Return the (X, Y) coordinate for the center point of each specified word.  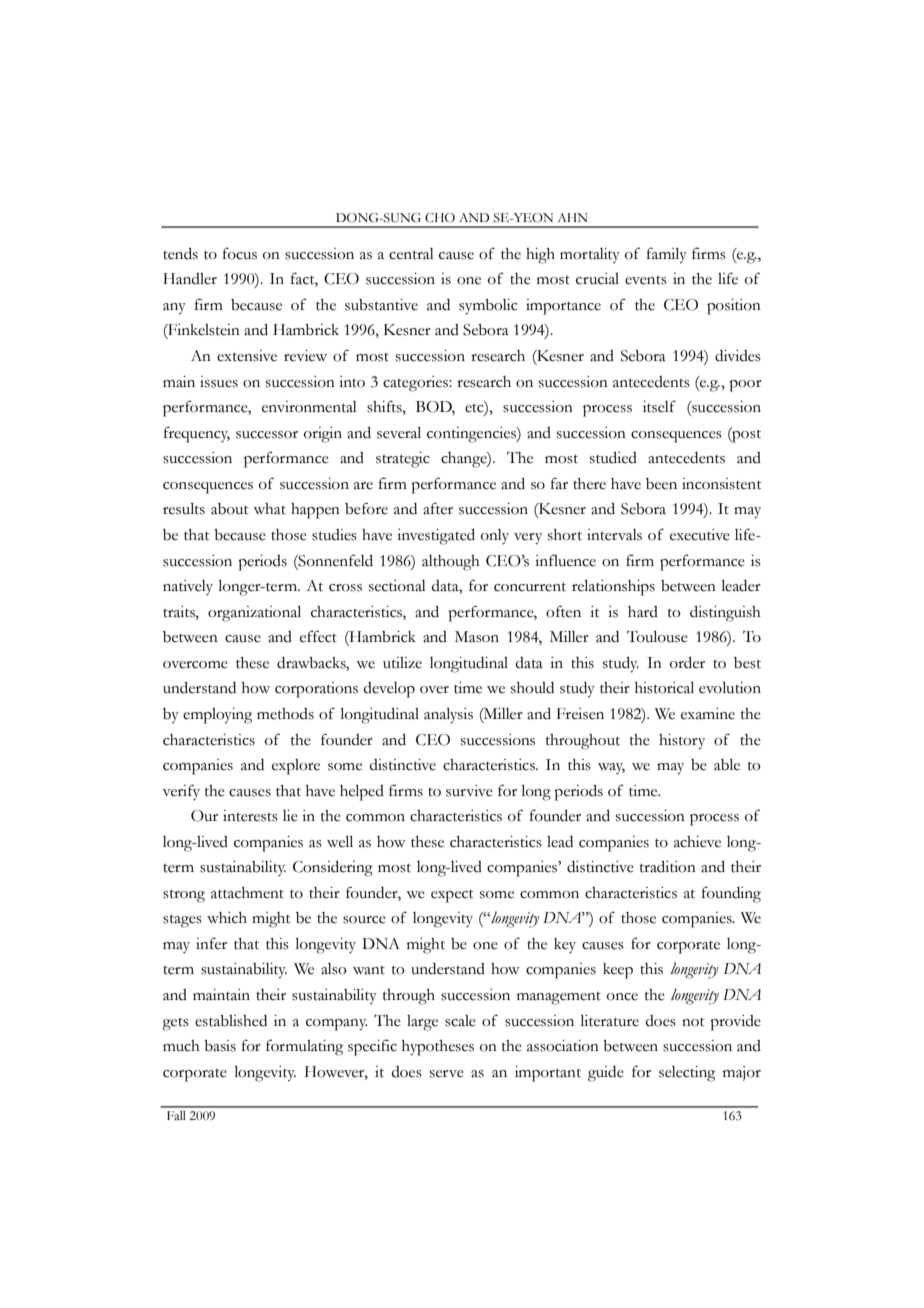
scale (460, 1021)
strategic (402, 460)
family (667, 255)
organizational (254, 614)
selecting (687, 1074)
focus (240, 253)
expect (452, 896)
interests (250, 816)
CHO (440, 218)
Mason (477, 637)
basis (220, 1046)
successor (267, 435)
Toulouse (657, 637)
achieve (697, 842)
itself (659, 406)
